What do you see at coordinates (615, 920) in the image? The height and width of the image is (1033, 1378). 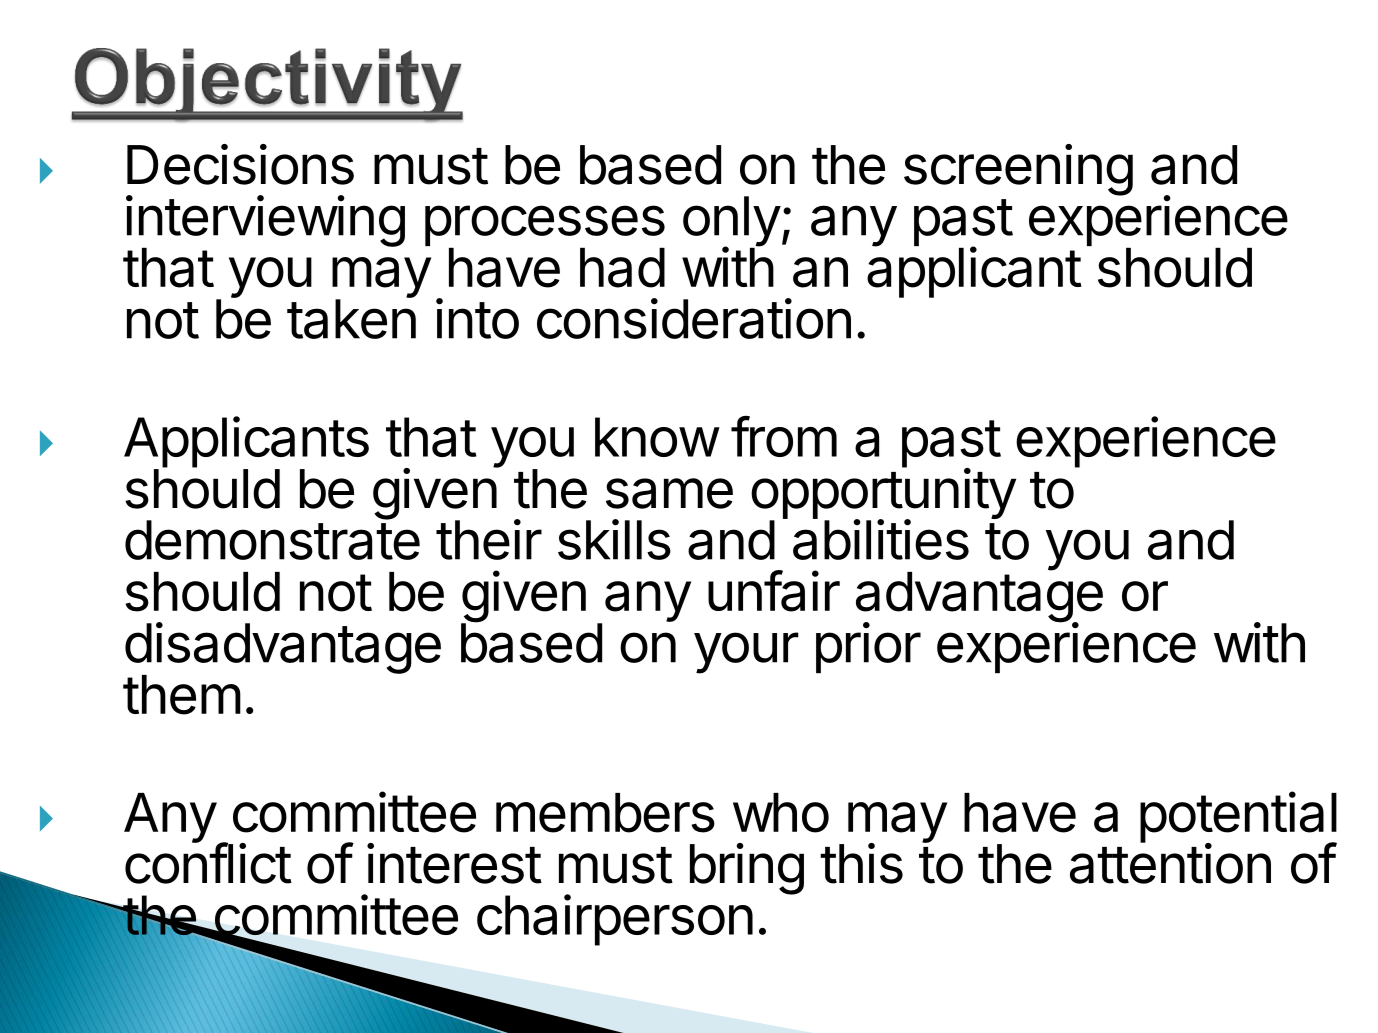 I see `chairperson` at bounding box center [615, 920].
